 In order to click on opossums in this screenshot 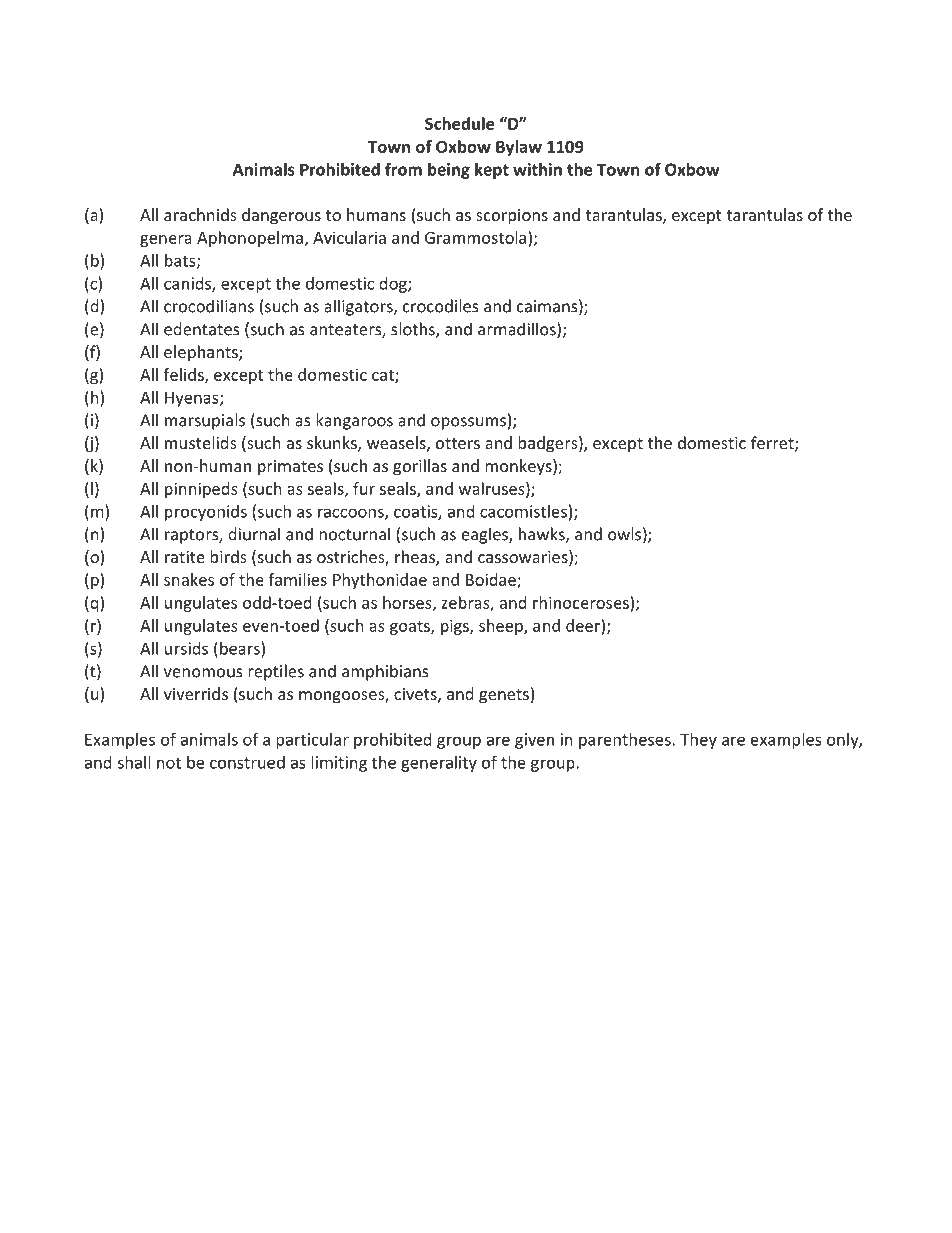, I will do `click(468, 423)`.
